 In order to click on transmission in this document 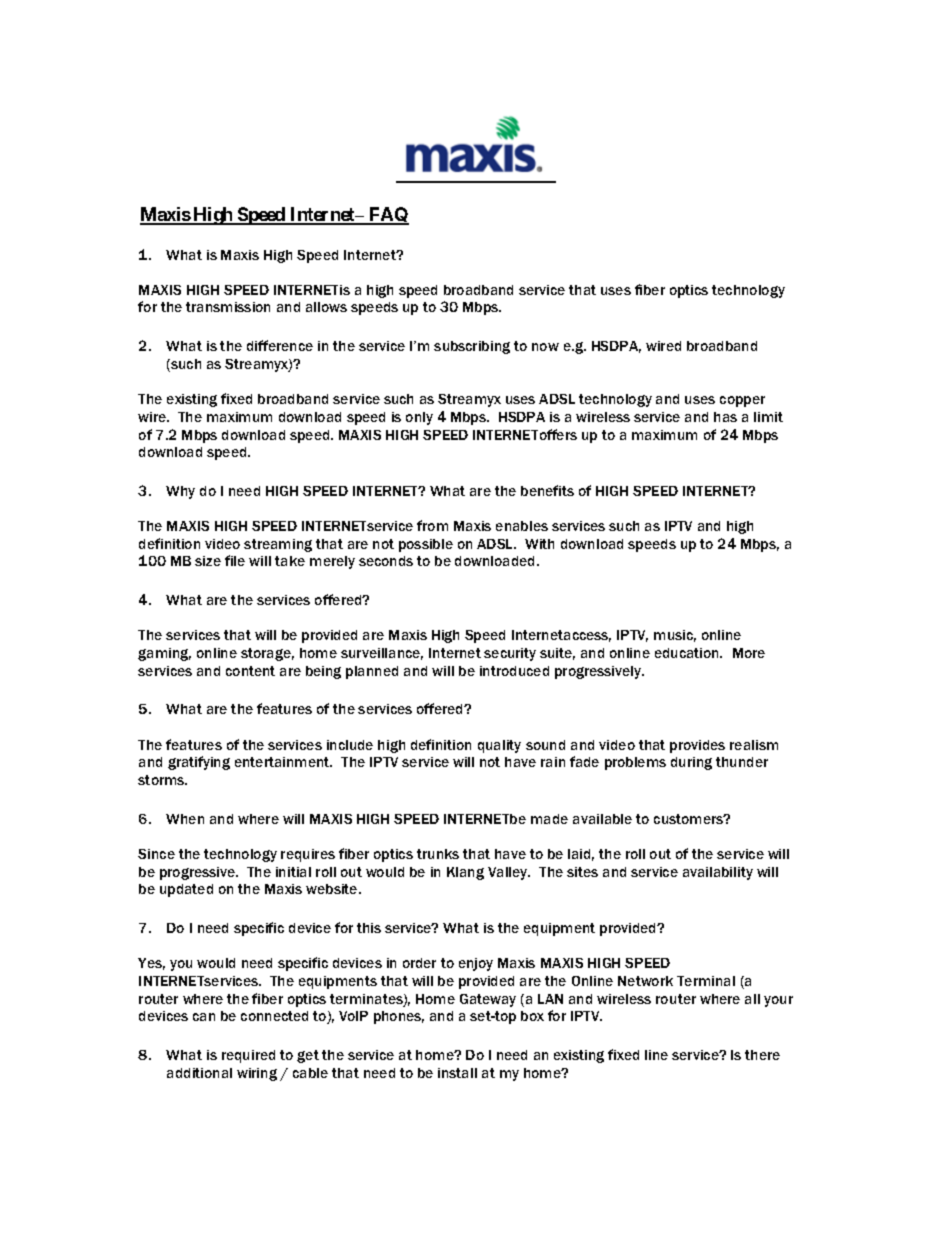, I will do `click(228, 307)`.
